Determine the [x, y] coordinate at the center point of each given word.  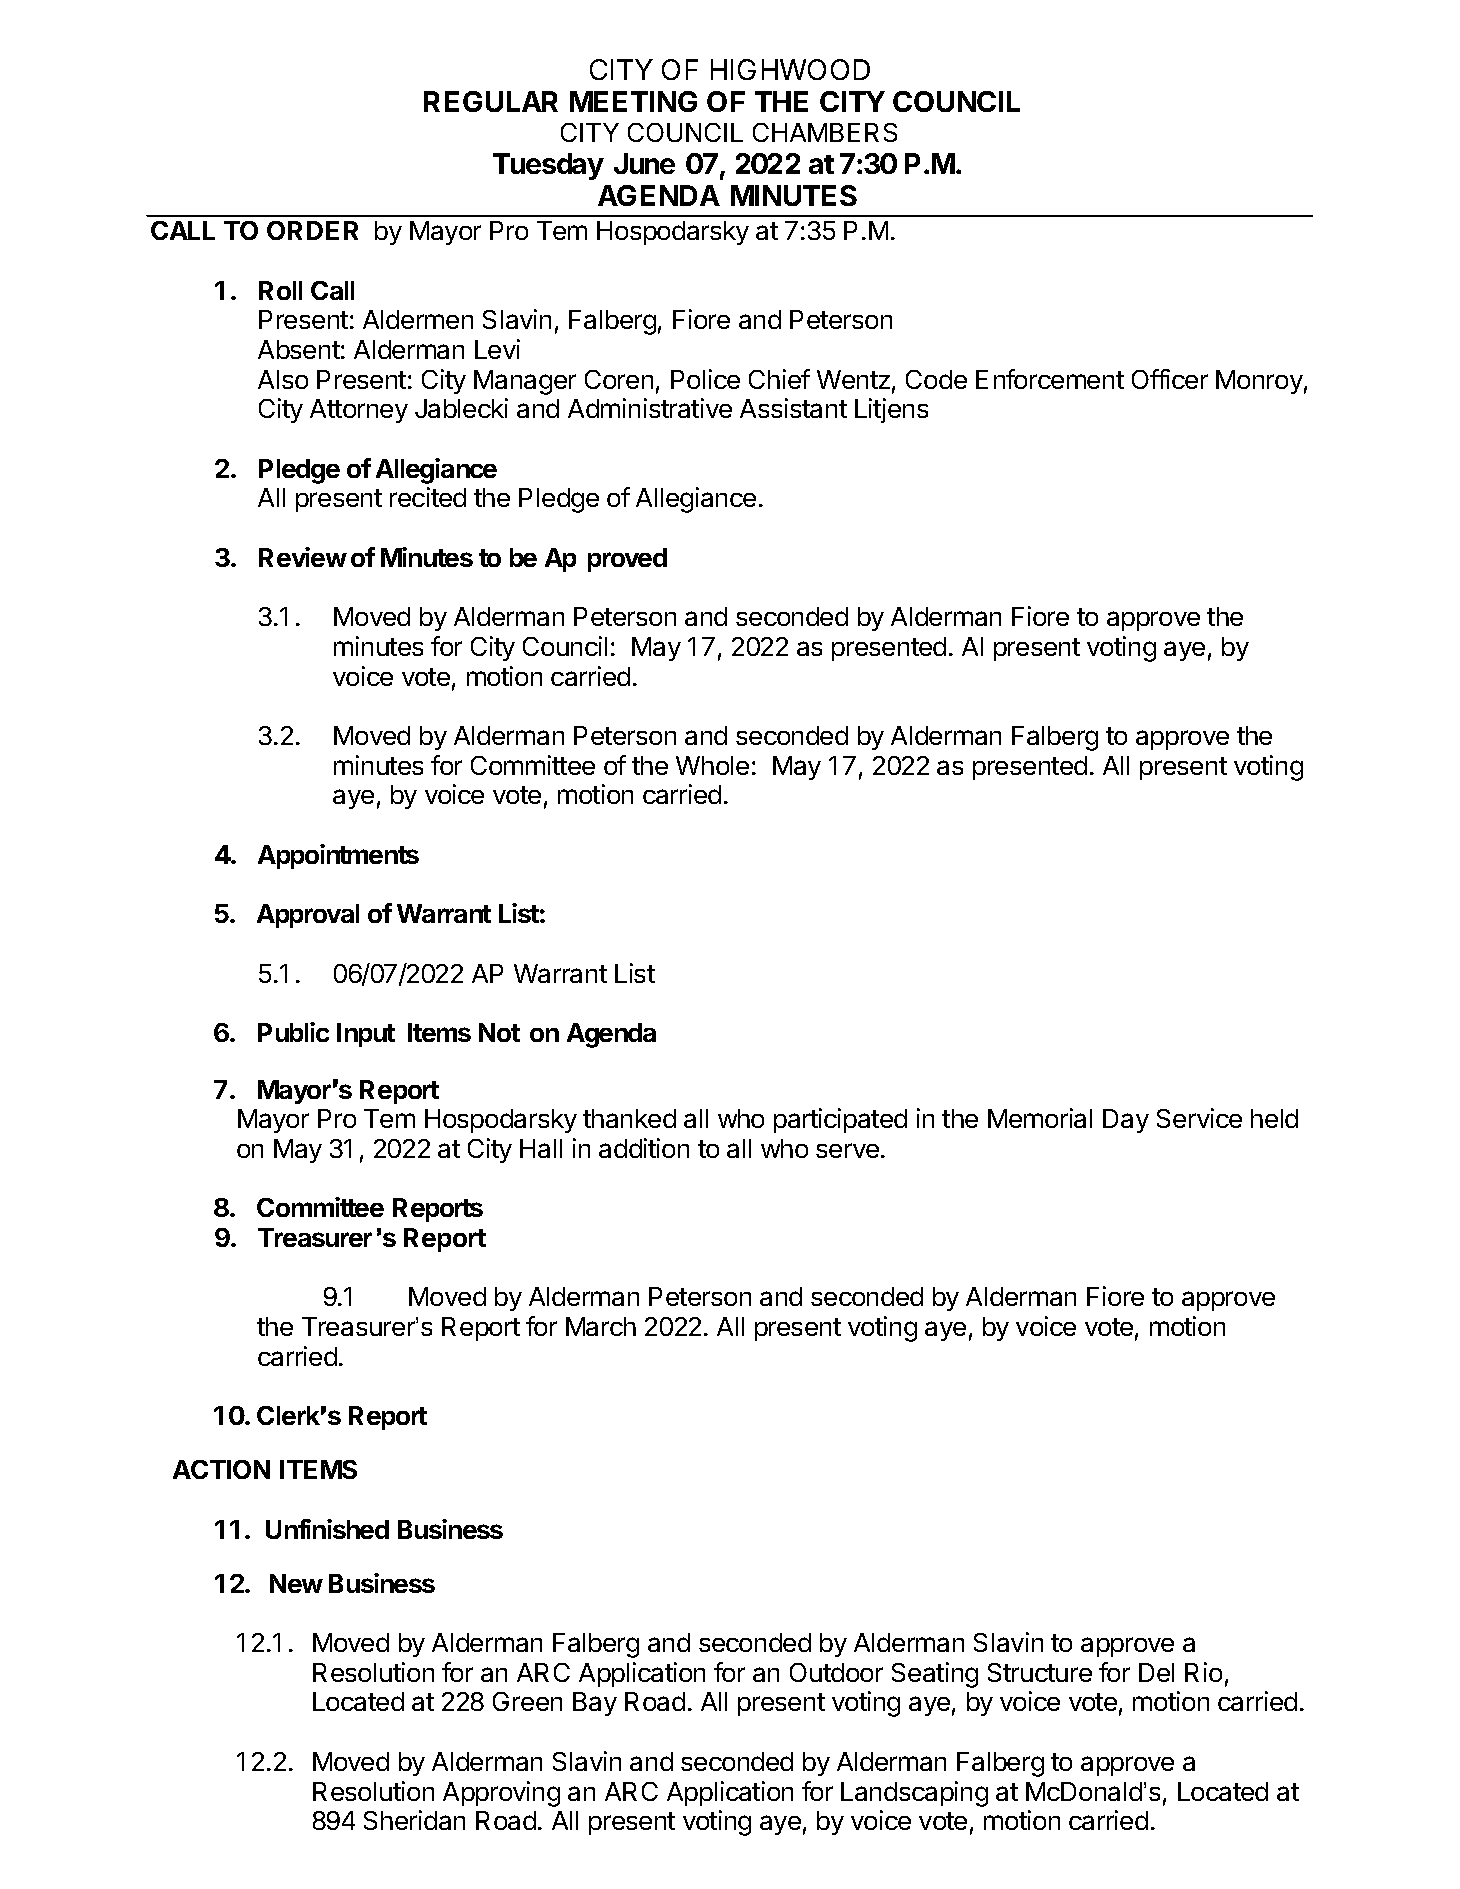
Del [1156, 1672]
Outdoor [836, 1672]
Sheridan [414, 1820]
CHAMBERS [825, 132]
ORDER [312, 230]
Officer [1170, 379]
